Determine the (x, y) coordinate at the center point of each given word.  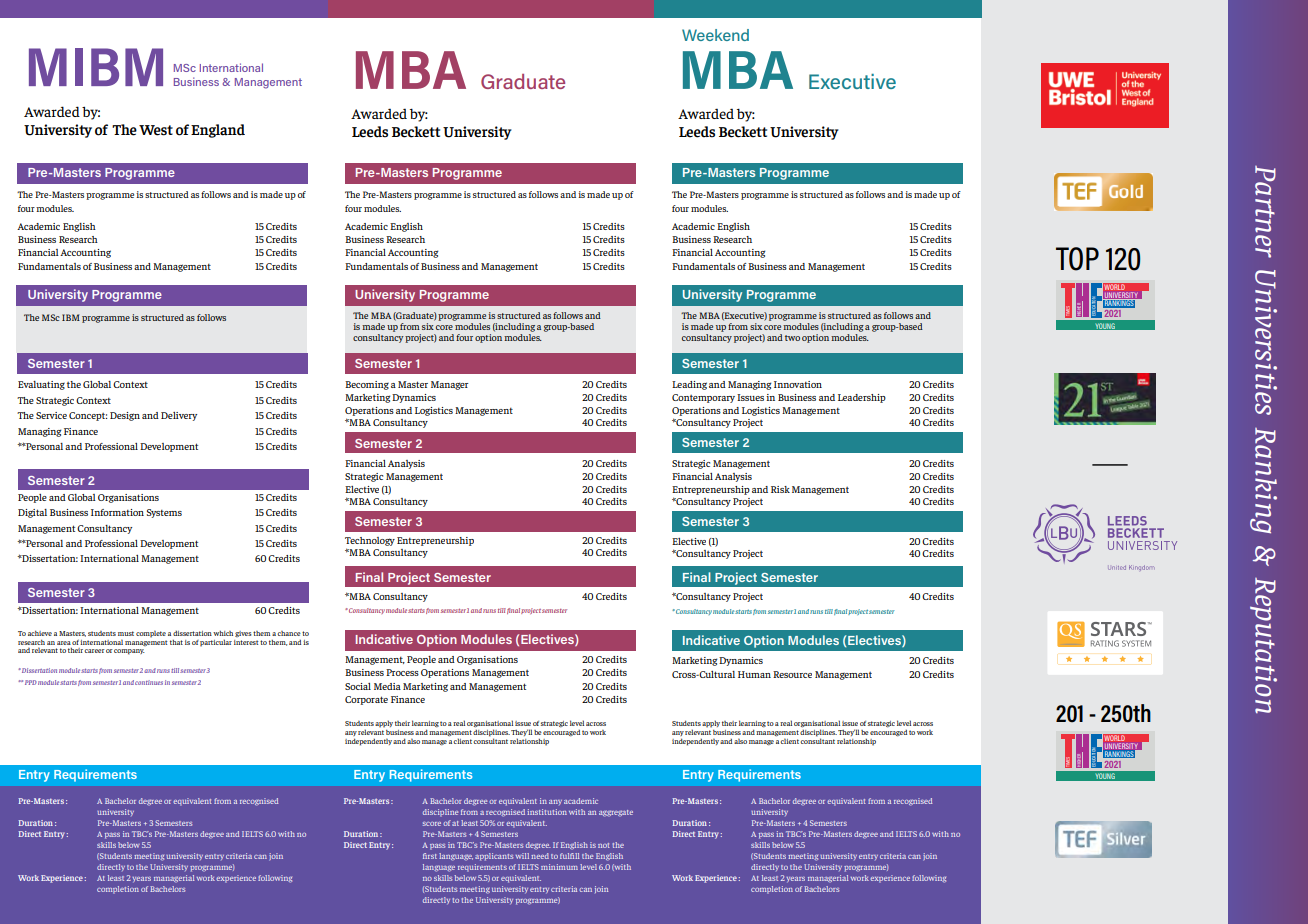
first (430, 856)
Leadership (862, 398)
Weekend (715, 35)
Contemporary (703, 398)
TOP (1077, 259)
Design (125, 416)
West (156, 130)
